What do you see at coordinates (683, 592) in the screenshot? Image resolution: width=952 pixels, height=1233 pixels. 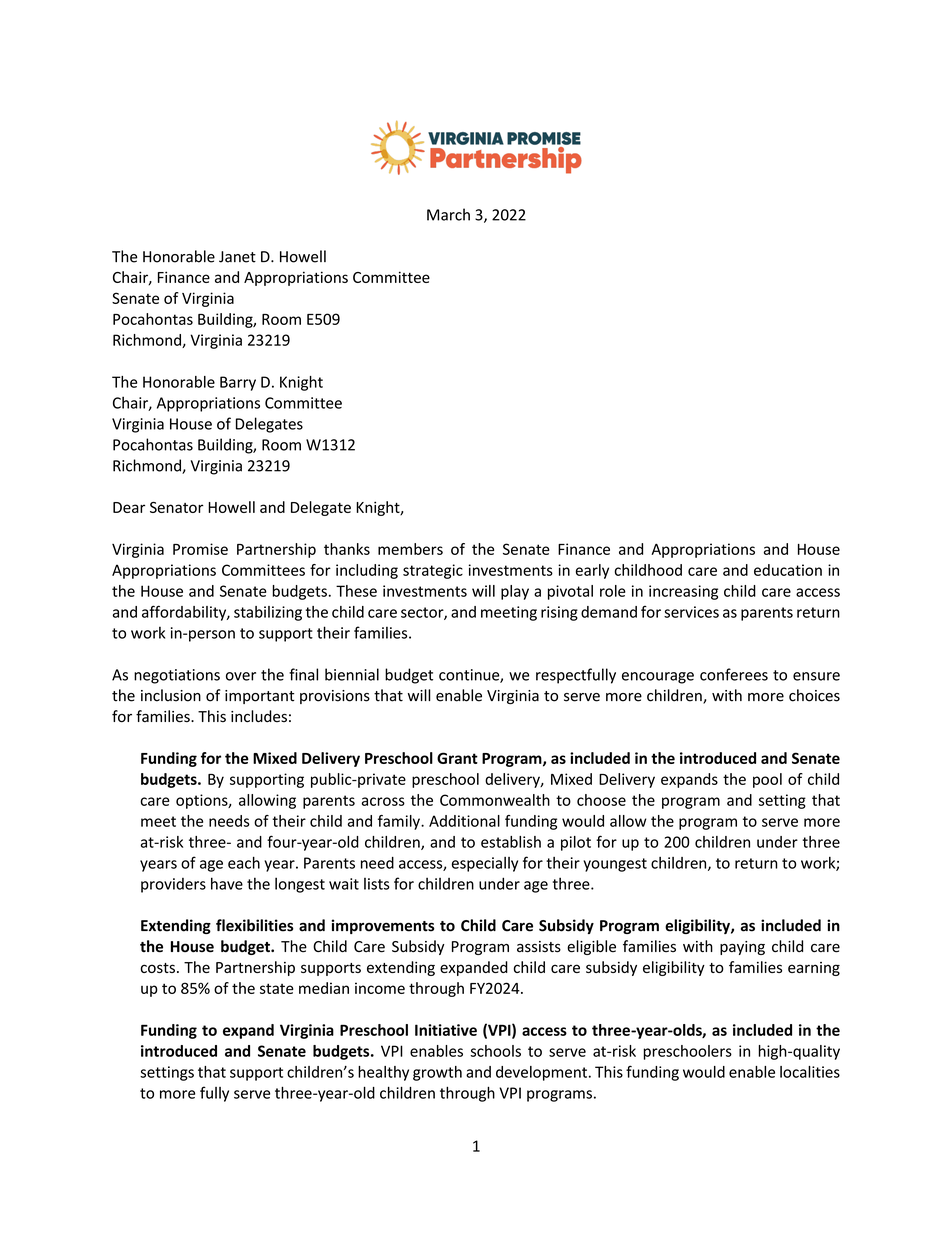 I see `increasing` at bounding box center [683, 592].
